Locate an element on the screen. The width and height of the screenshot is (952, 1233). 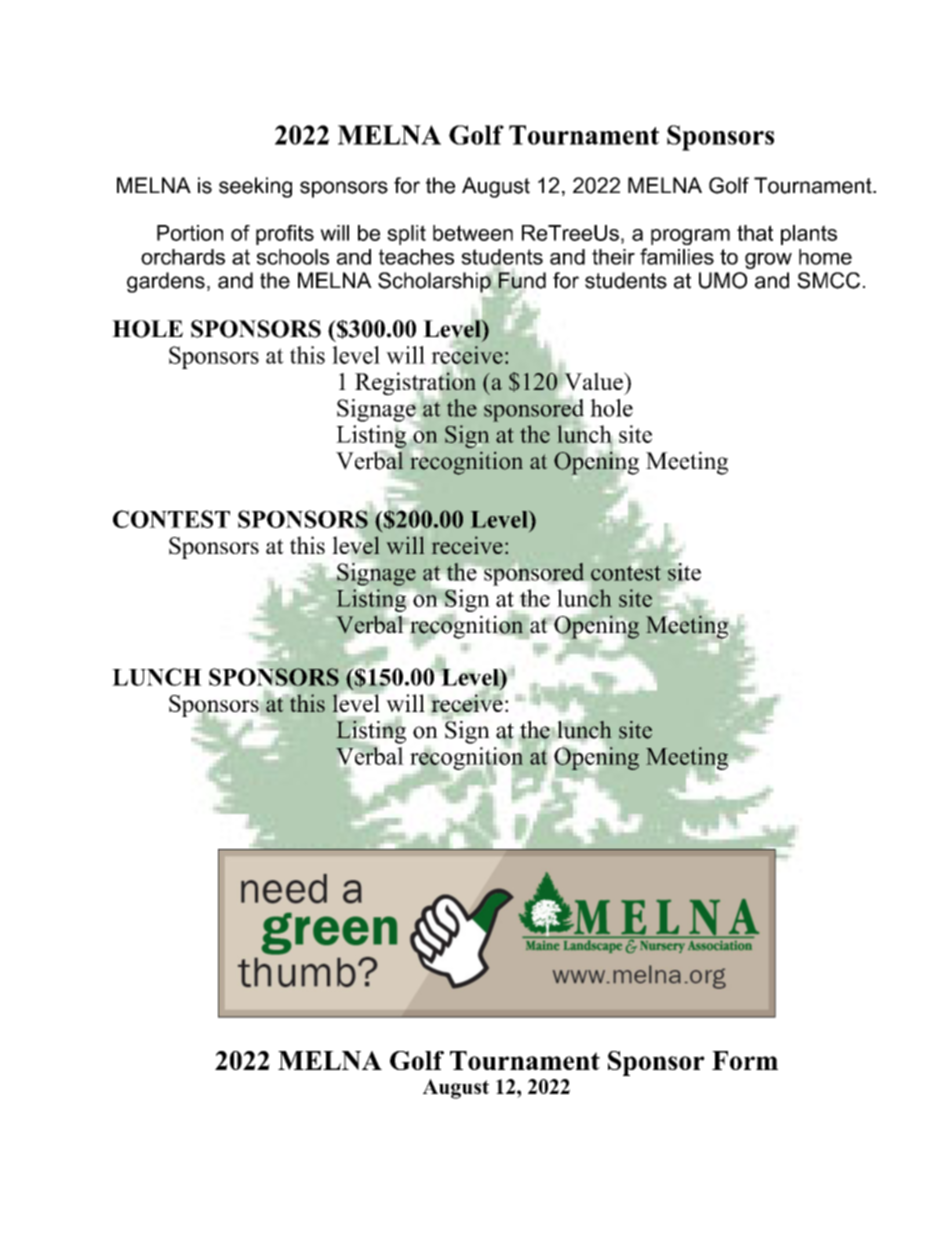
teaches is located at coordinates (416, 257).
